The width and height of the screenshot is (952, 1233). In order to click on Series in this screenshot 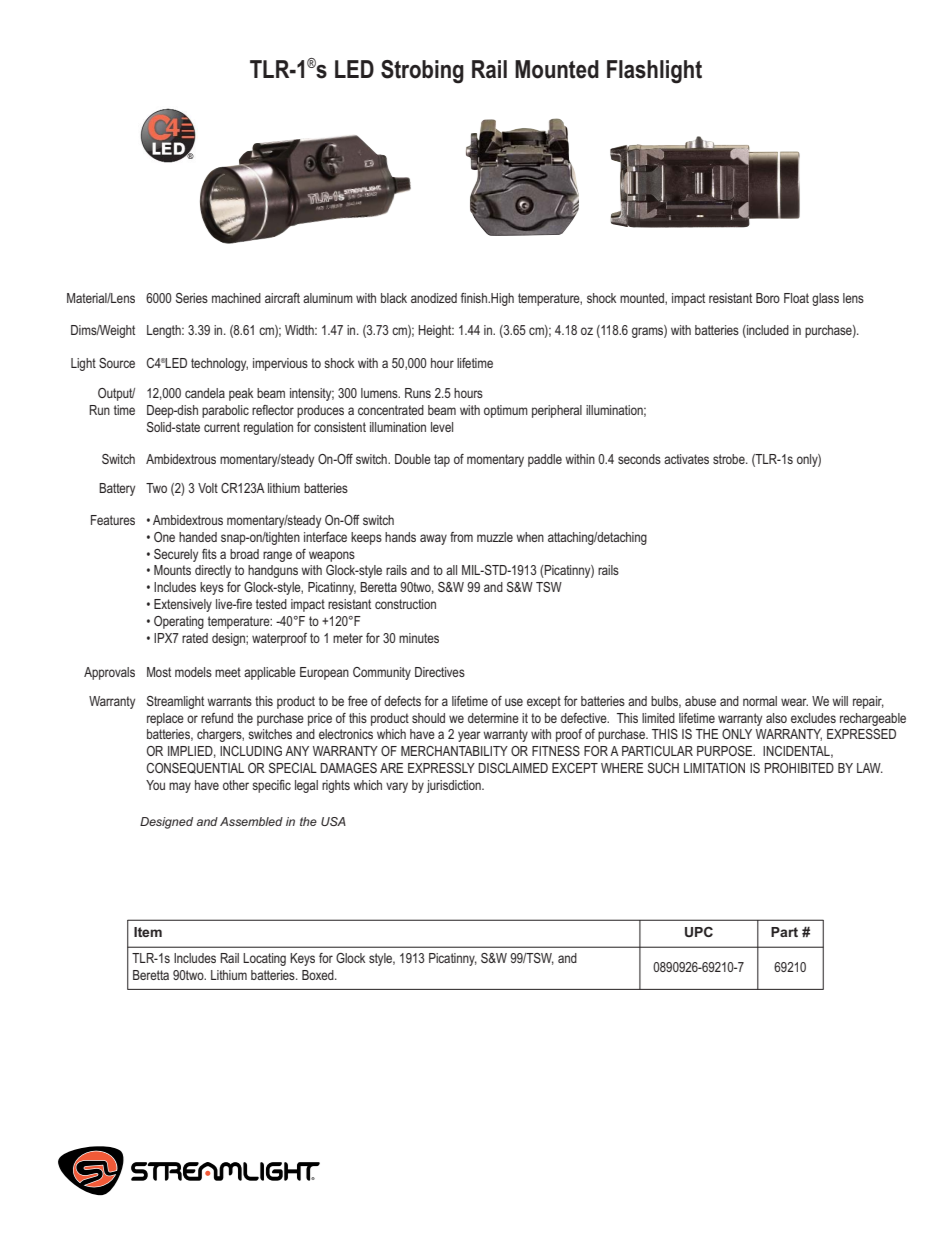, I will do `click(192, 298)`.
